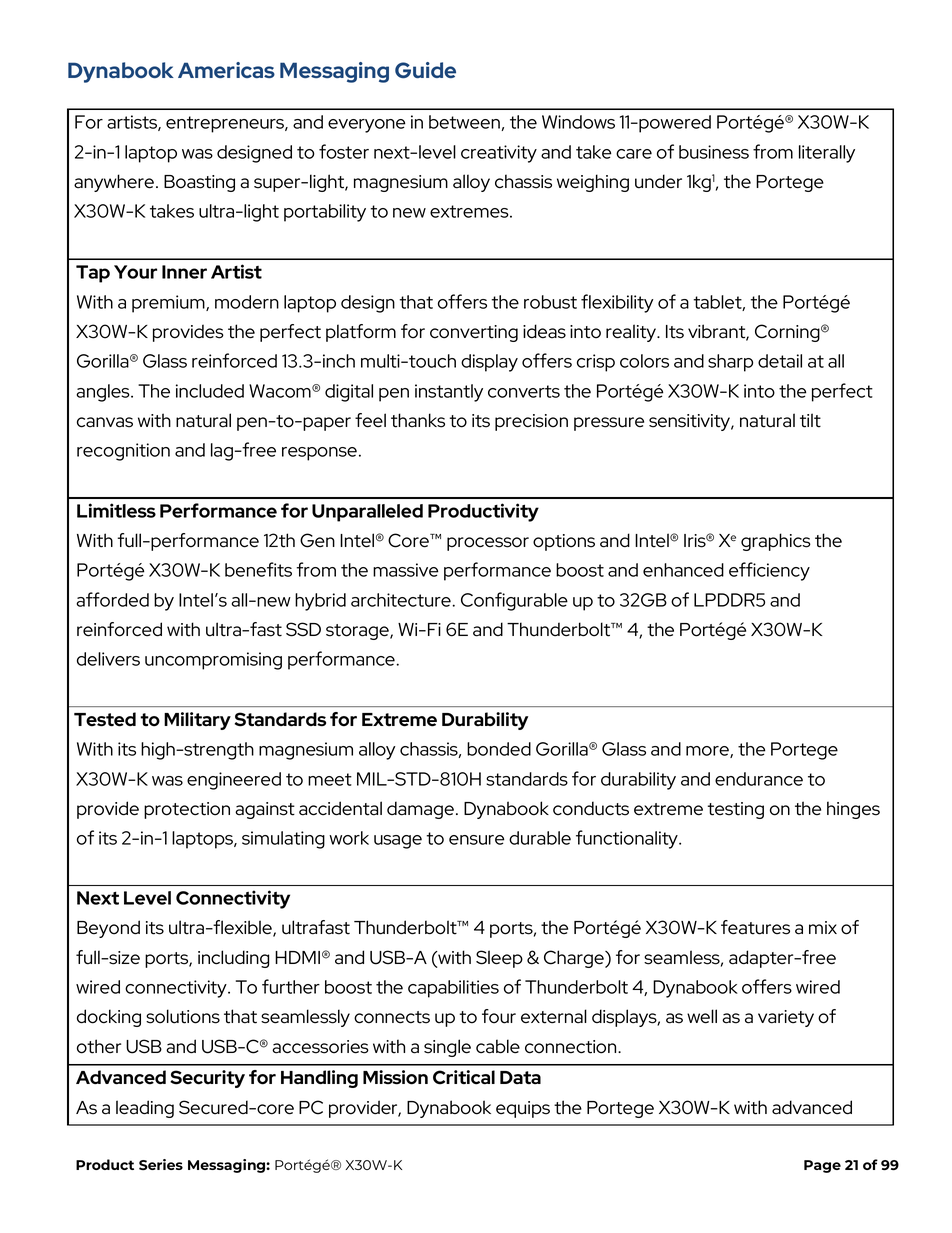  Describe the element at coordinates (474, 333) in the screenshot. I see `converting` at that location.
